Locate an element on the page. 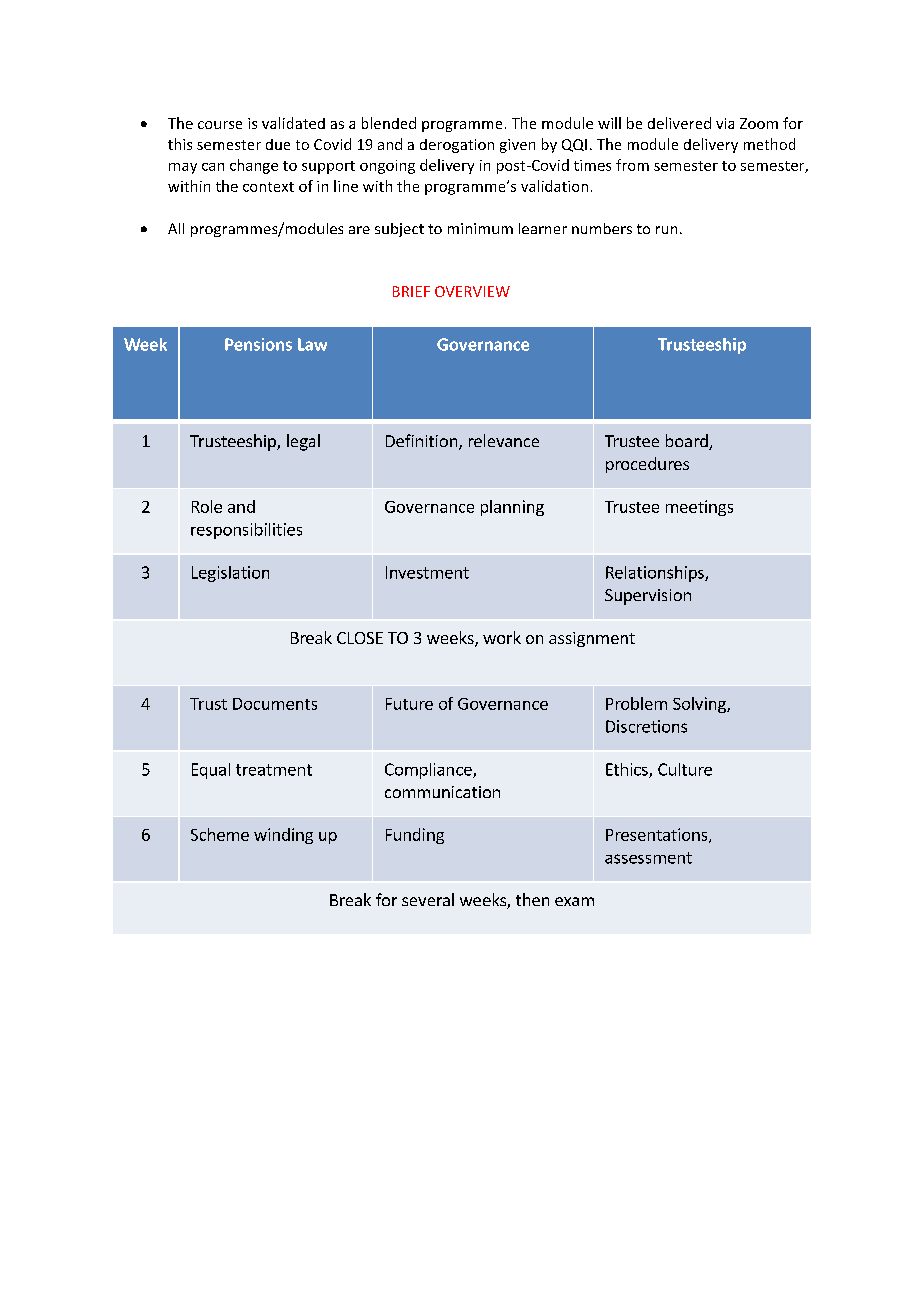  Supervision is located at coordinates (648, 597).
